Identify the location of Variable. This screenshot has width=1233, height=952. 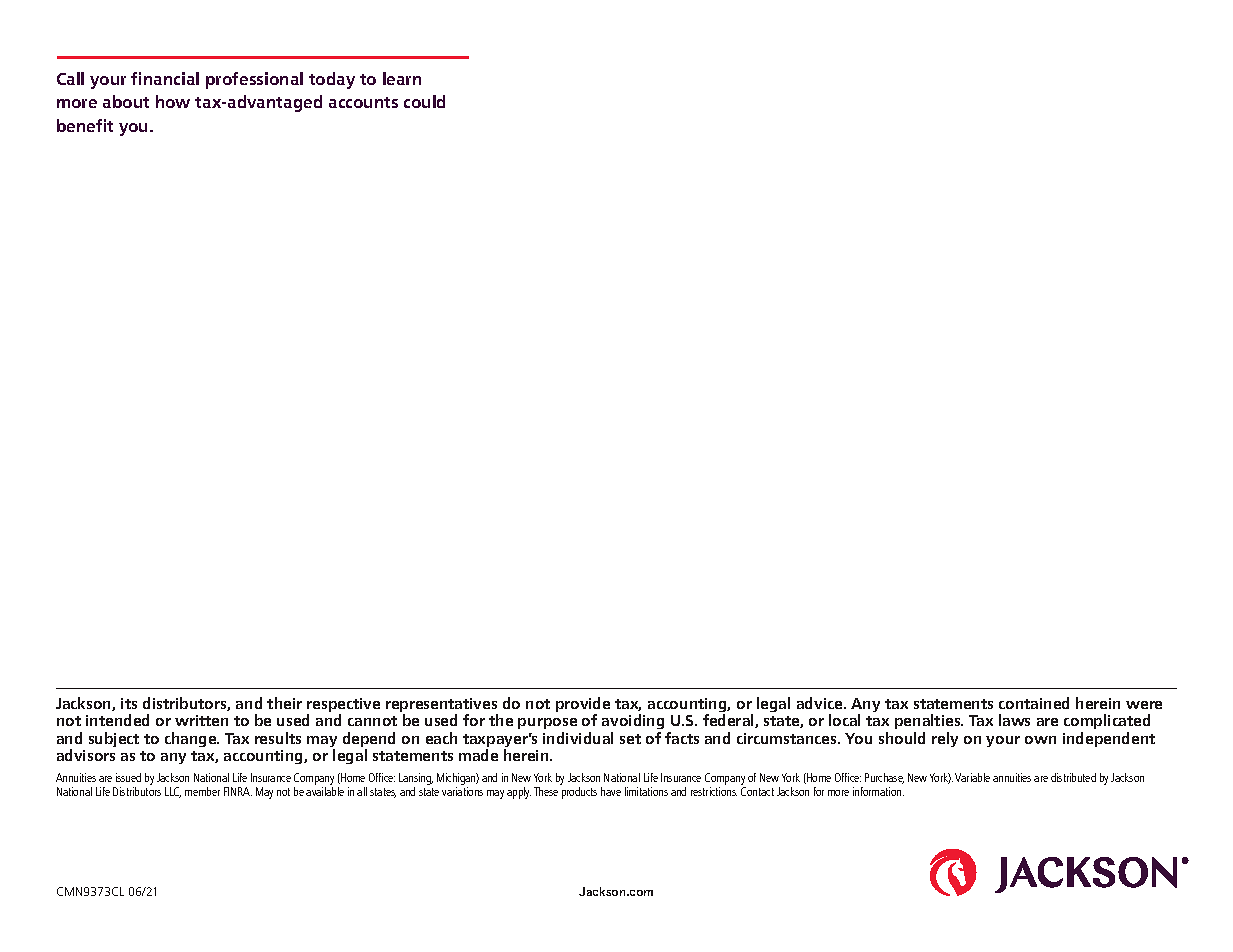
(972, 777).
